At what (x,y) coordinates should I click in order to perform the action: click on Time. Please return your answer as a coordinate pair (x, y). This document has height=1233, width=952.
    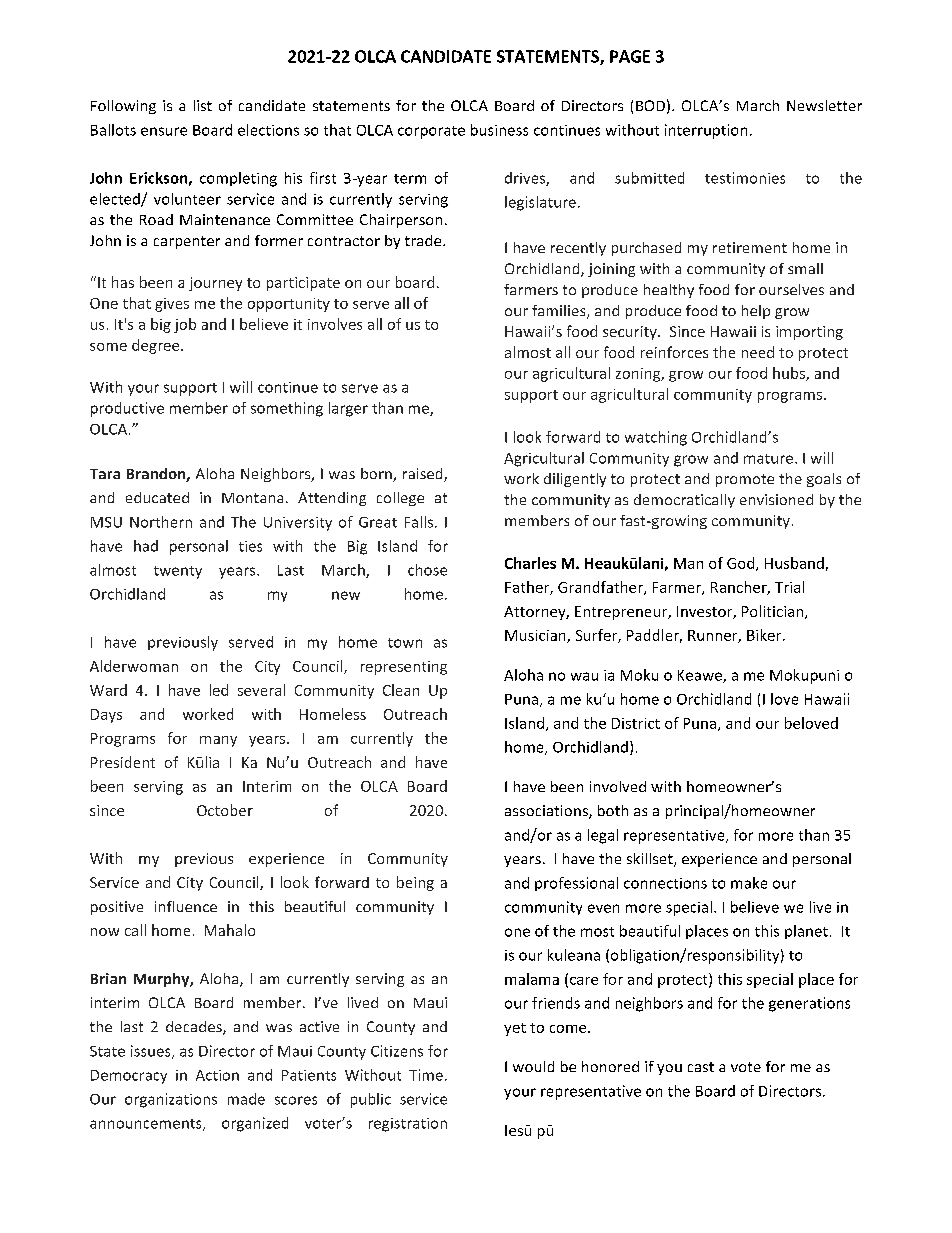
    Looking at the image, I should click on (426, 1075).
